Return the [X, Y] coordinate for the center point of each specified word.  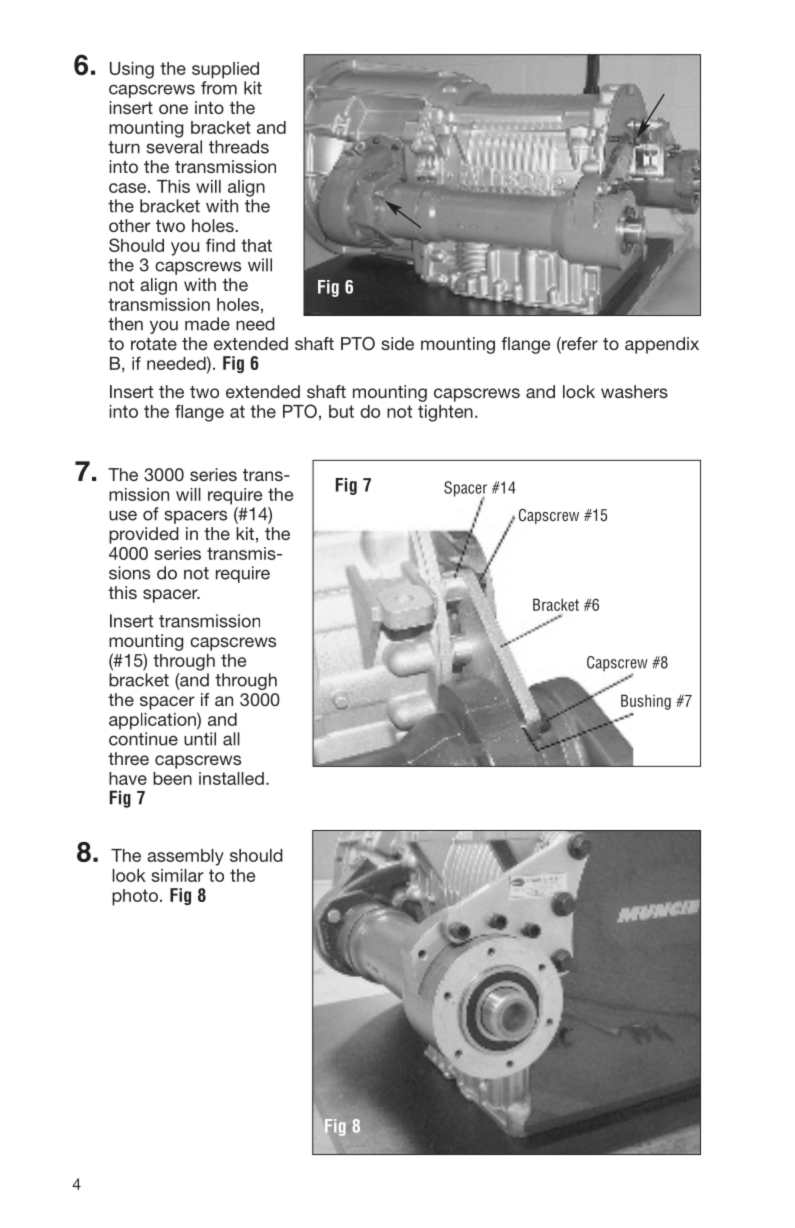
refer [579, 345]
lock [579, 391]
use [123, 515]
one [173, 109]
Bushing [646, 702]
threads [239, 147]
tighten [445, 413]
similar [177, 875]
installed [231, 778]
